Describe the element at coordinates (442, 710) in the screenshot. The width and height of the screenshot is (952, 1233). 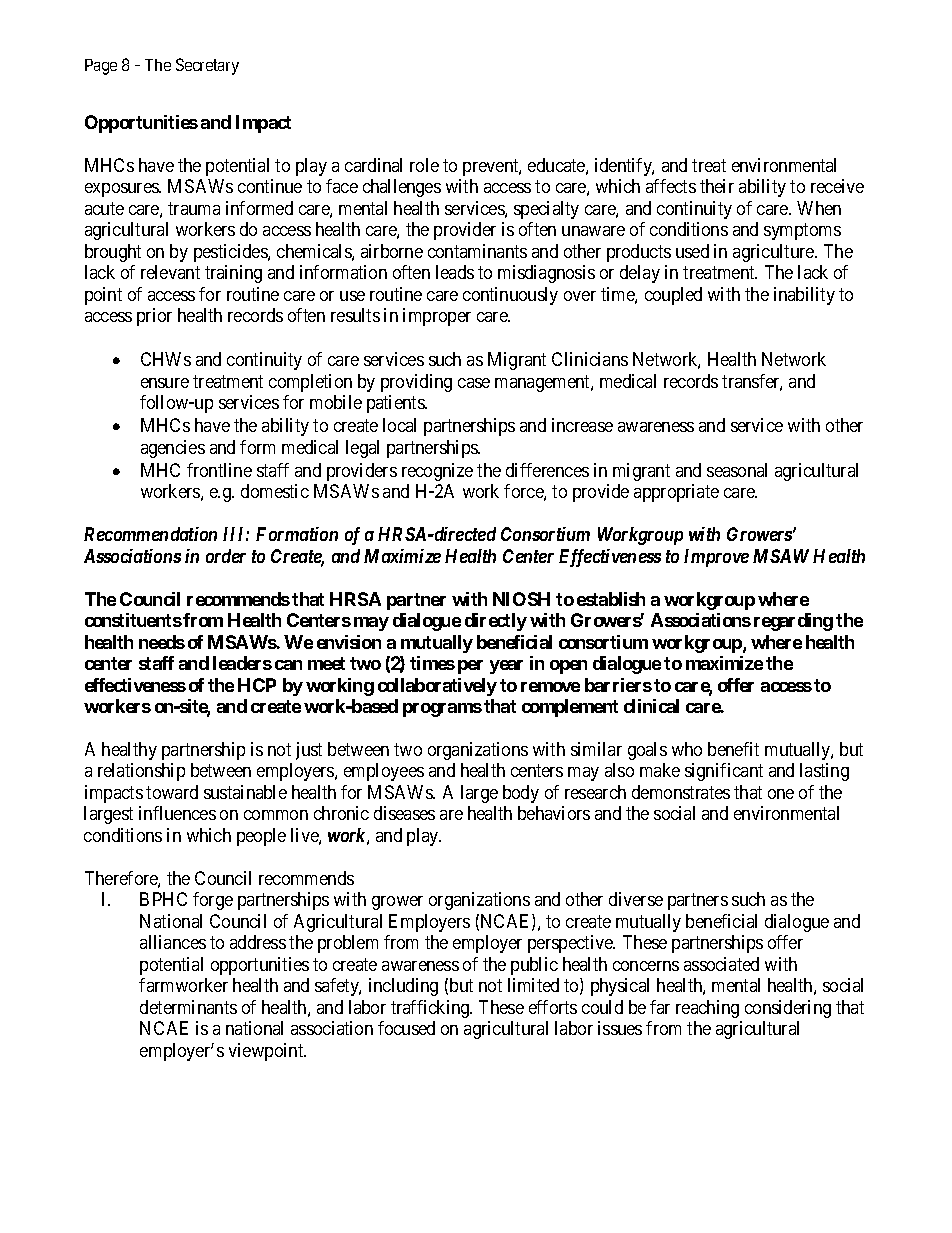
I see `programs` at that location.
